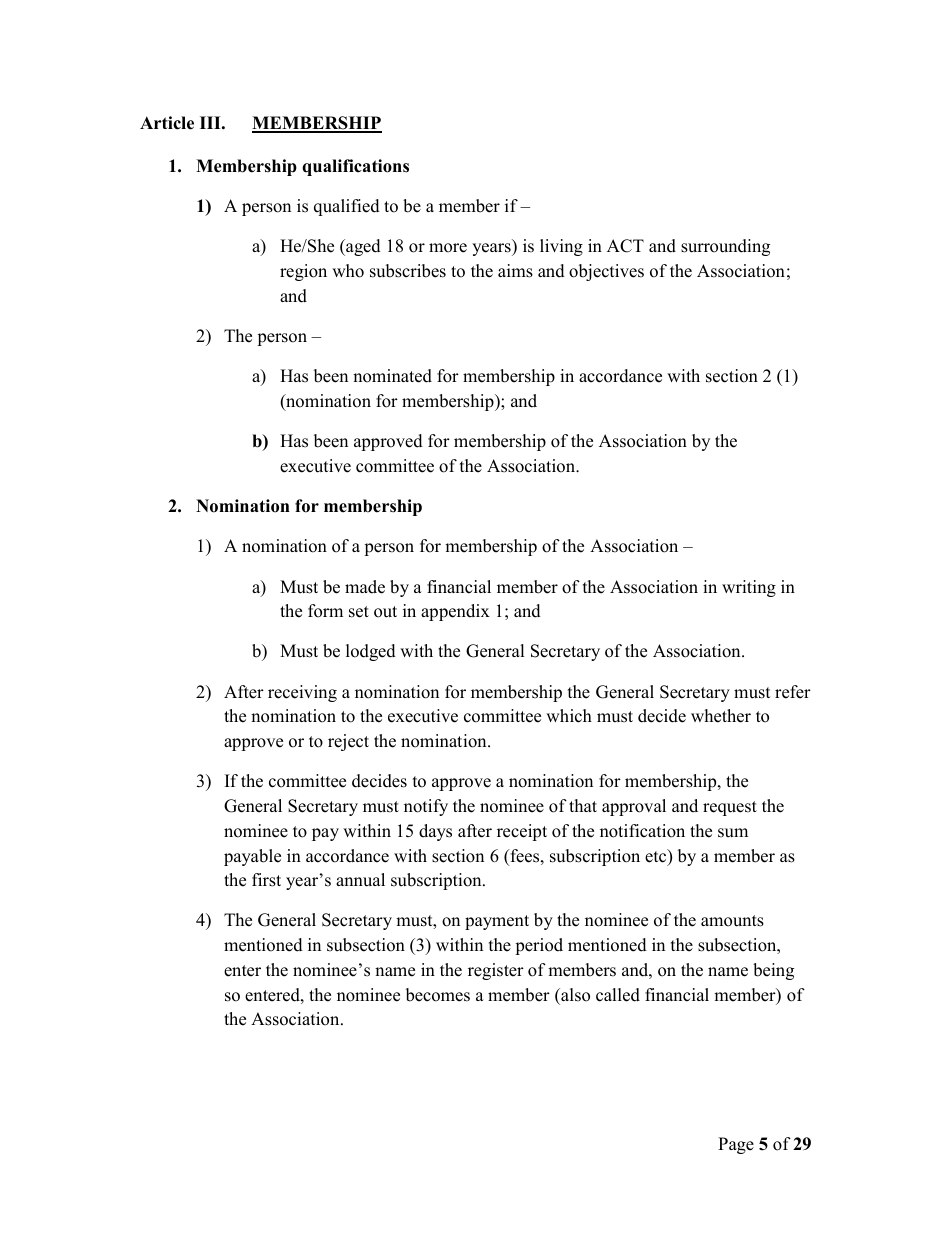  I want to click on notify, so click(426, 807).
